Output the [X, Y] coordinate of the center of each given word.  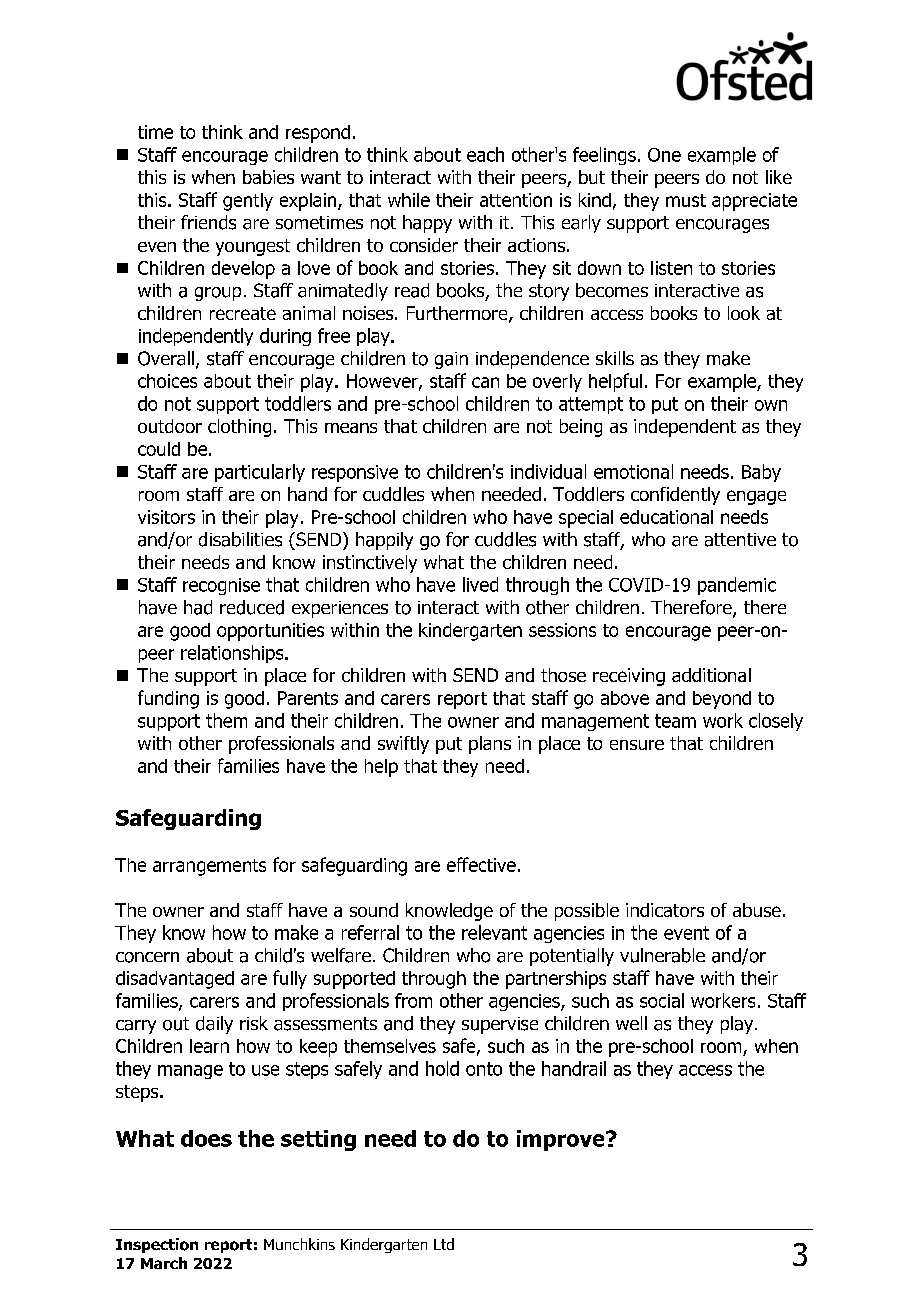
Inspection [157, 1245]
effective [481, 864]
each [485, 154]
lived [480, 584]
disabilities [240, 539]
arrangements [209, 867]
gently [248, 202]
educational [666, 517]
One [664, 155]
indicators [665, 910]
